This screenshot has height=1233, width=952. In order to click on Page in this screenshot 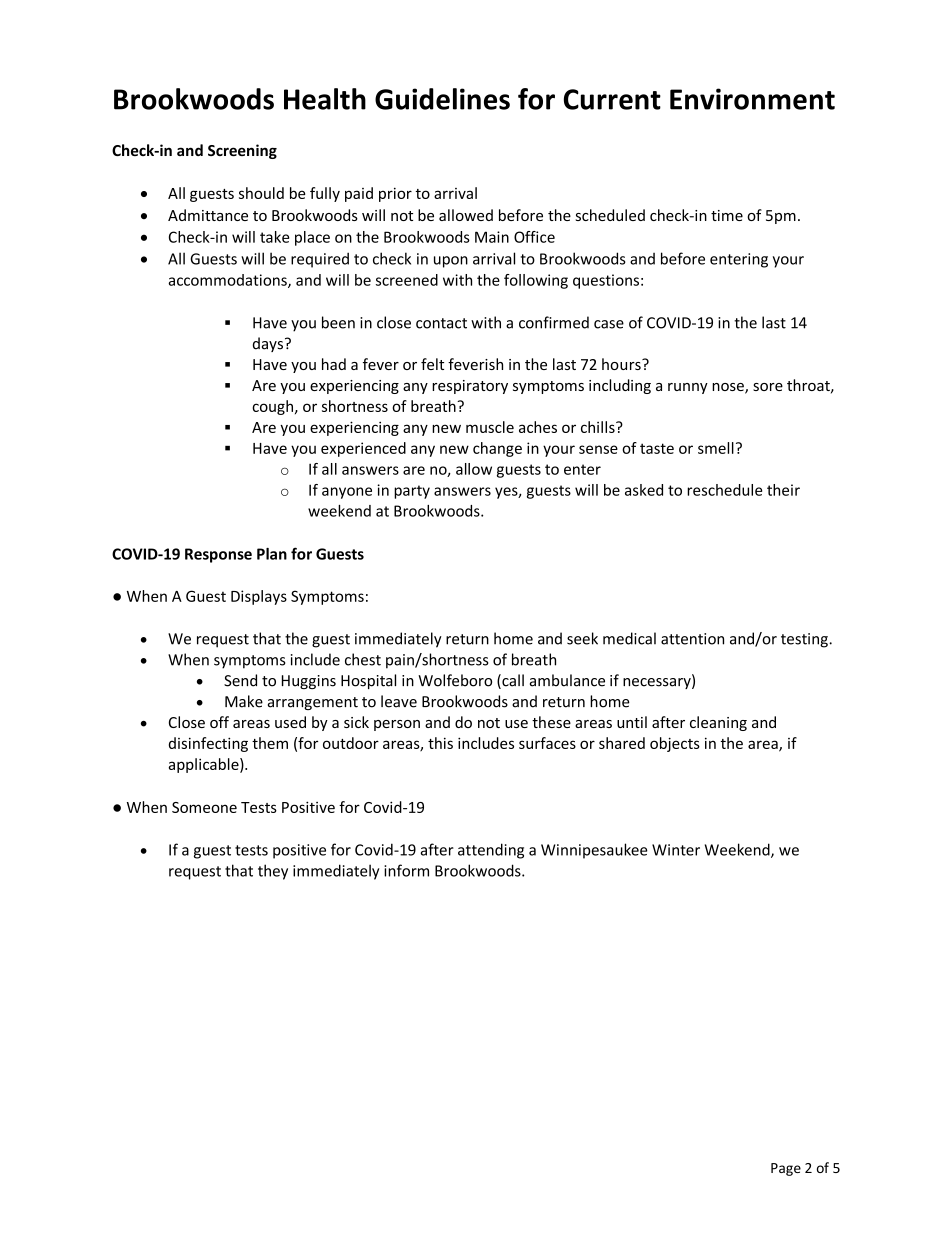, I will do `click(786, 1169)`.
